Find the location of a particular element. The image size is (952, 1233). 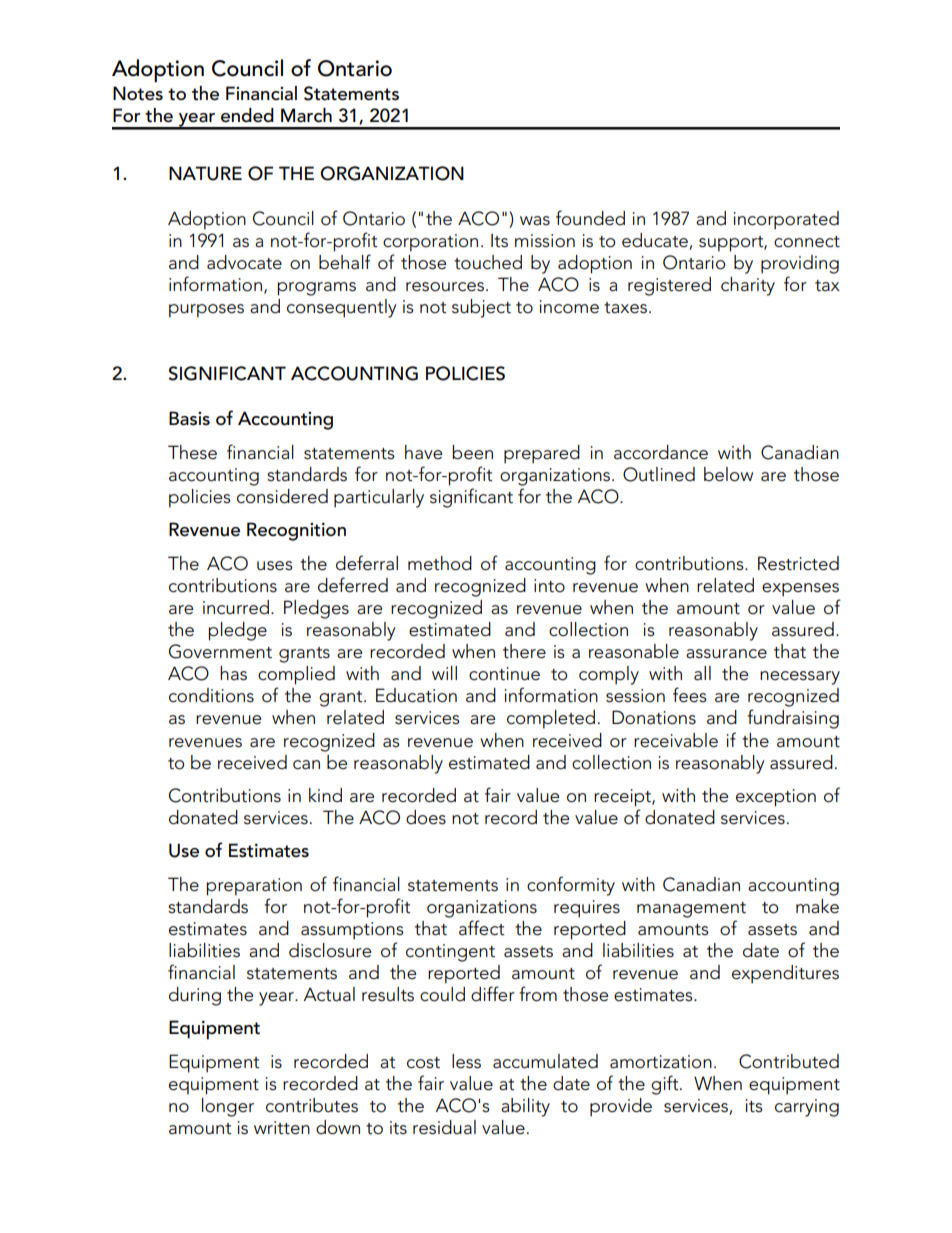

was is located at coordinates (535, 221).
